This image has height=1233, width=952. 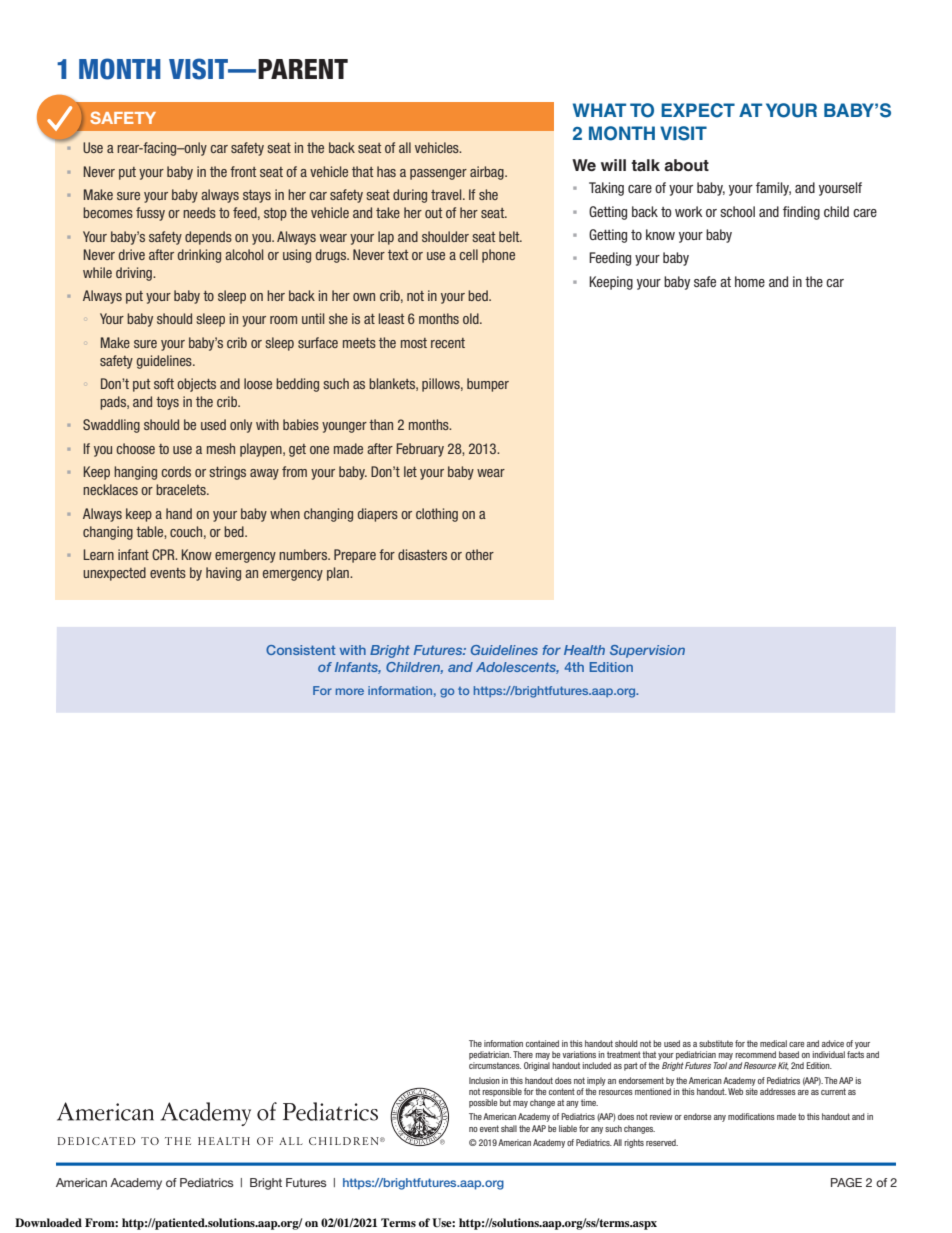 What do you see at coordinates (479, 554) in the image?
I see `other` at bounding box center [479, 554].
